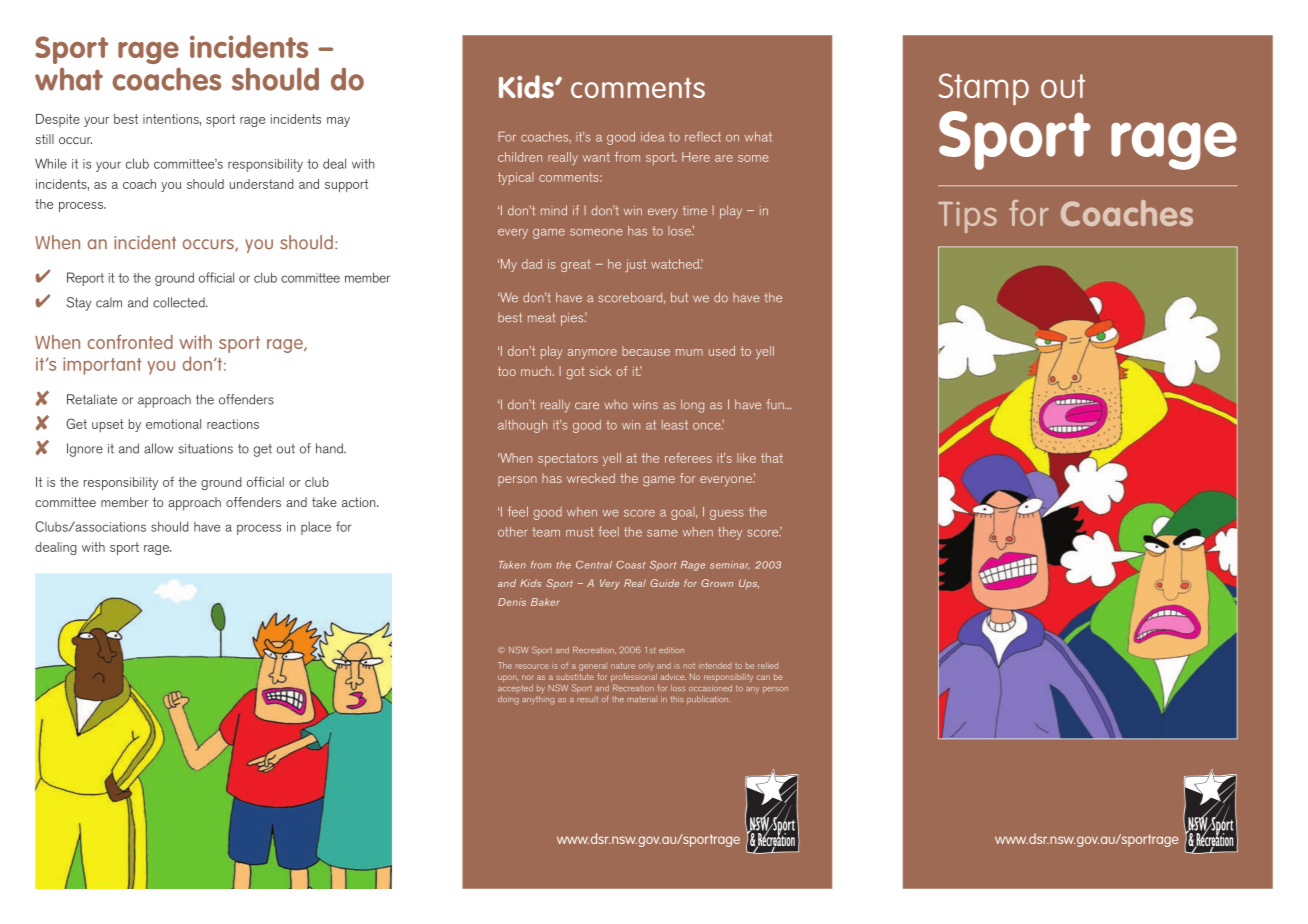 The height and width of the screenshot is (924, 1308). What do you see at coordinates (92, 399) in the screenshot?
I see `Retaliate` at bounding box center [92, 399].
